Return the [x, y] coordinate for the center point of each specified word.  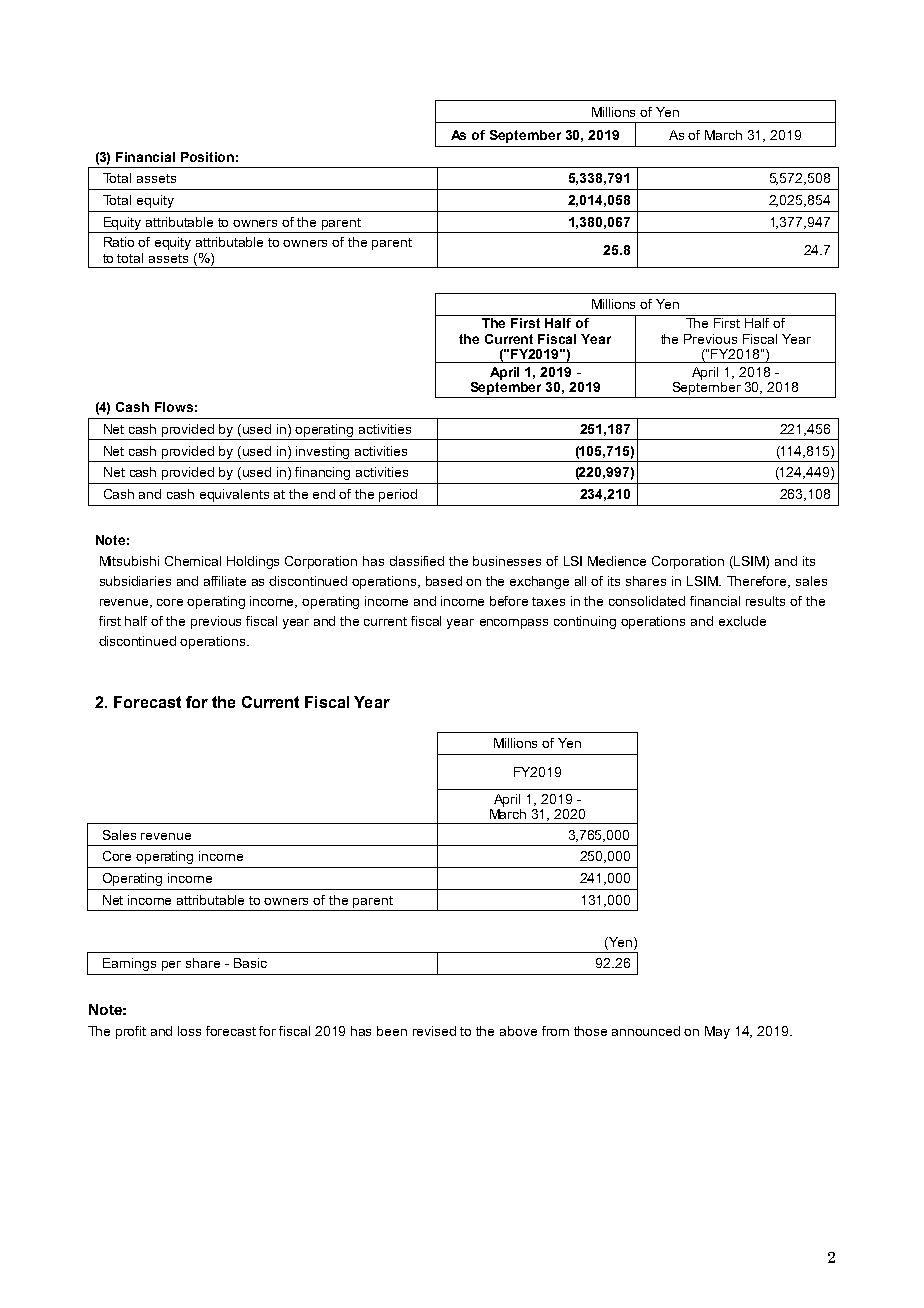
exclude [742, 621]
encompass [514, 624]
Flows [174, 407]
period [398, 495]
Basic [250, 963]
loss [189, 1031]
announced [646, 1031]
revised [434, 1031]
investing [322, 452]
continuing [585, 622]
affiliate [225, 581]
